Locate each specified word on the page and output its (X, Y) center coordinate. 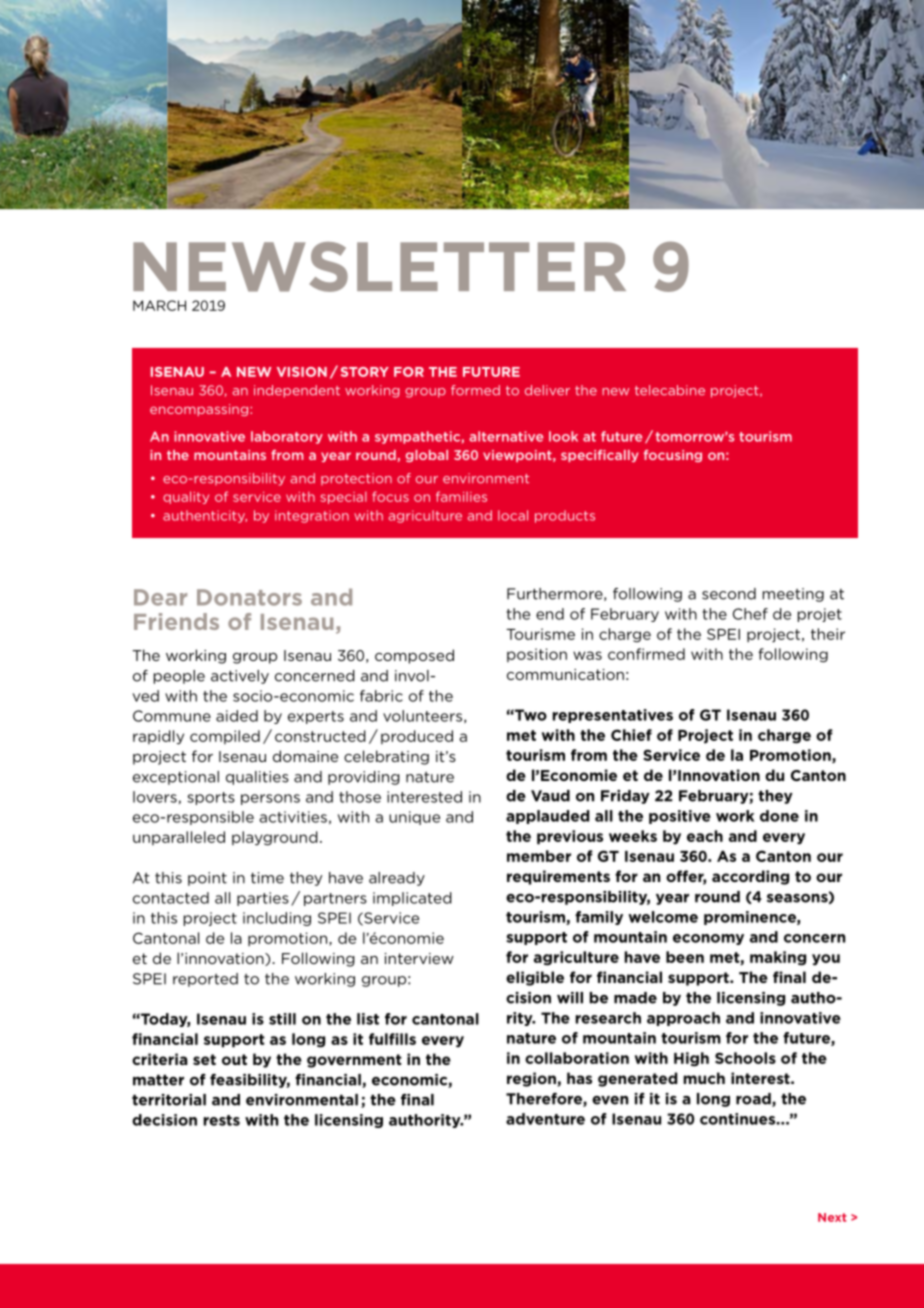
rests (222, 1120)
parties (263, 899)
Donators (249, 597)
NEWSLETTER (379, 267)
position (537, 655)
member (539, 856)
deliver (547, 390)
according (750, 877)
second (729, 594)
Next (832, 1217)
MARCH (159, 305)
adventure (545, 1119)
